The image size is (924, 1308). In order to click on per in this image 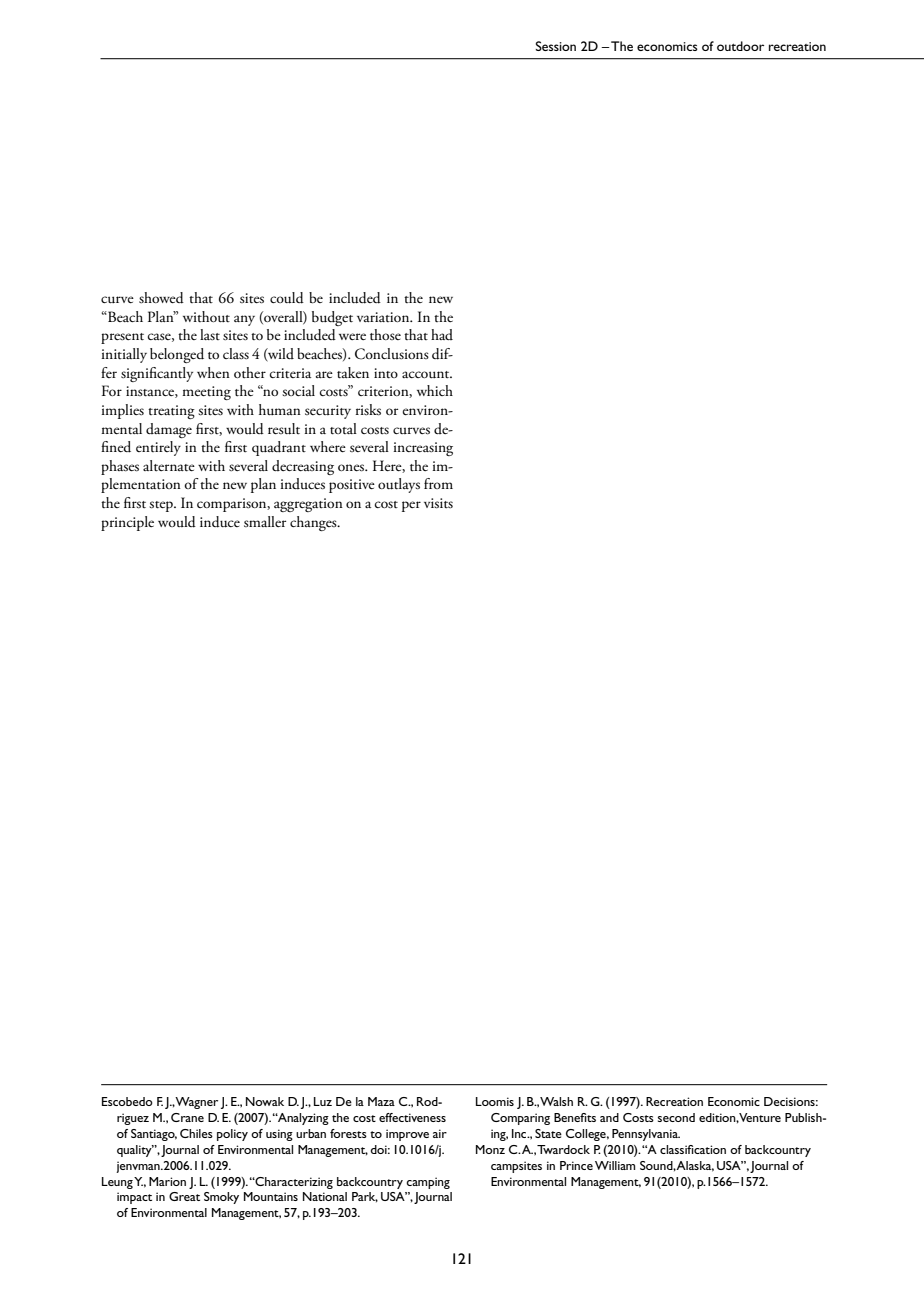, I will do `click(411, 506)`.
